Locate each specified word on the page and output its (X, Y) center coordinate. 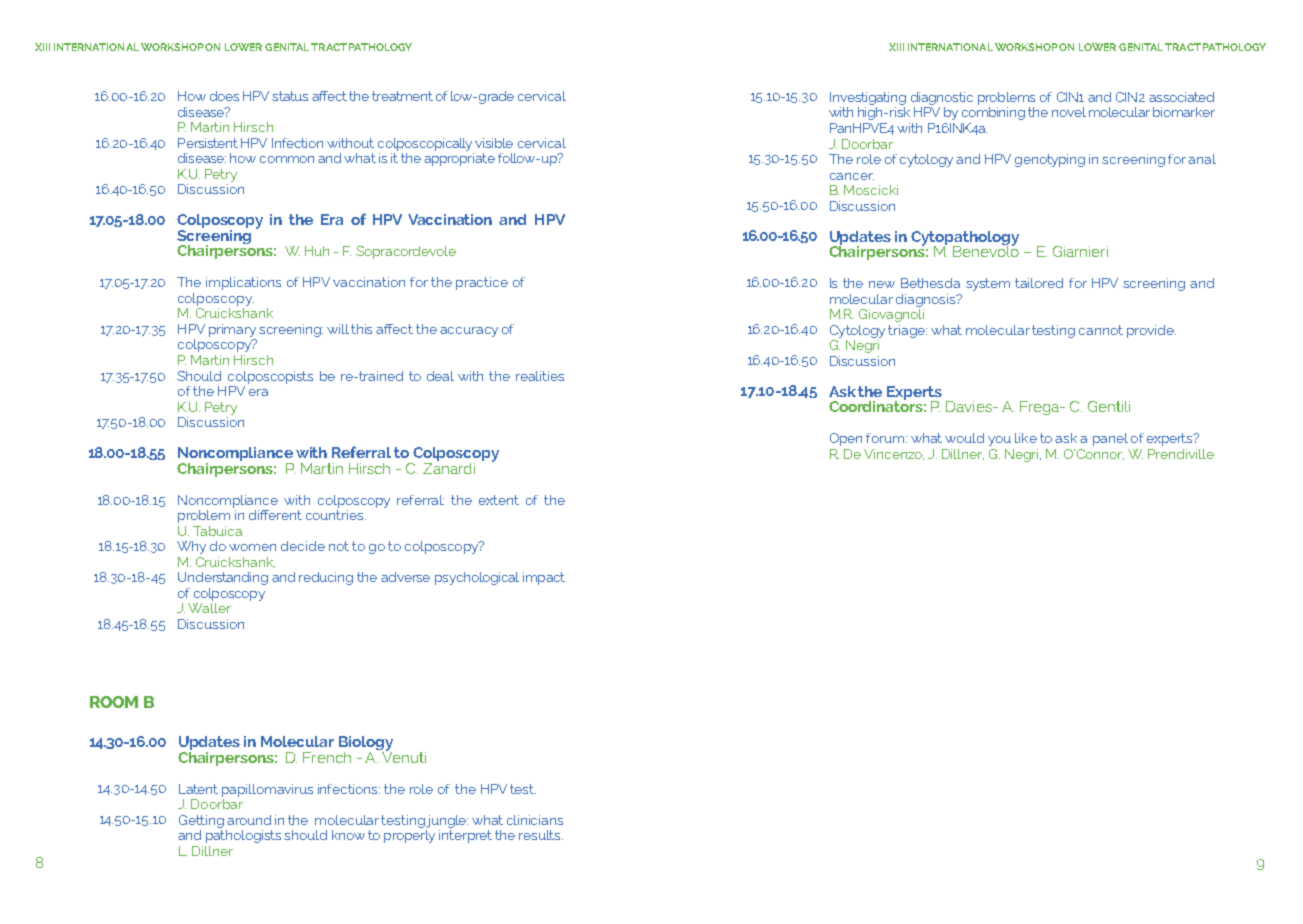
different (275, 515)
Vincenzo (894, 454)
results (541, 835)
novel (1069, 112)
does (224, 96)
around (249, 820)
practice (482, 283)
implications (243, 283)
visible (494, 143)
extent (499, 500)
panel (1110, 439)
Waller (209, 608)
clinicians (535, 820)
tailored (1039, 283)
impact (544, 578)
